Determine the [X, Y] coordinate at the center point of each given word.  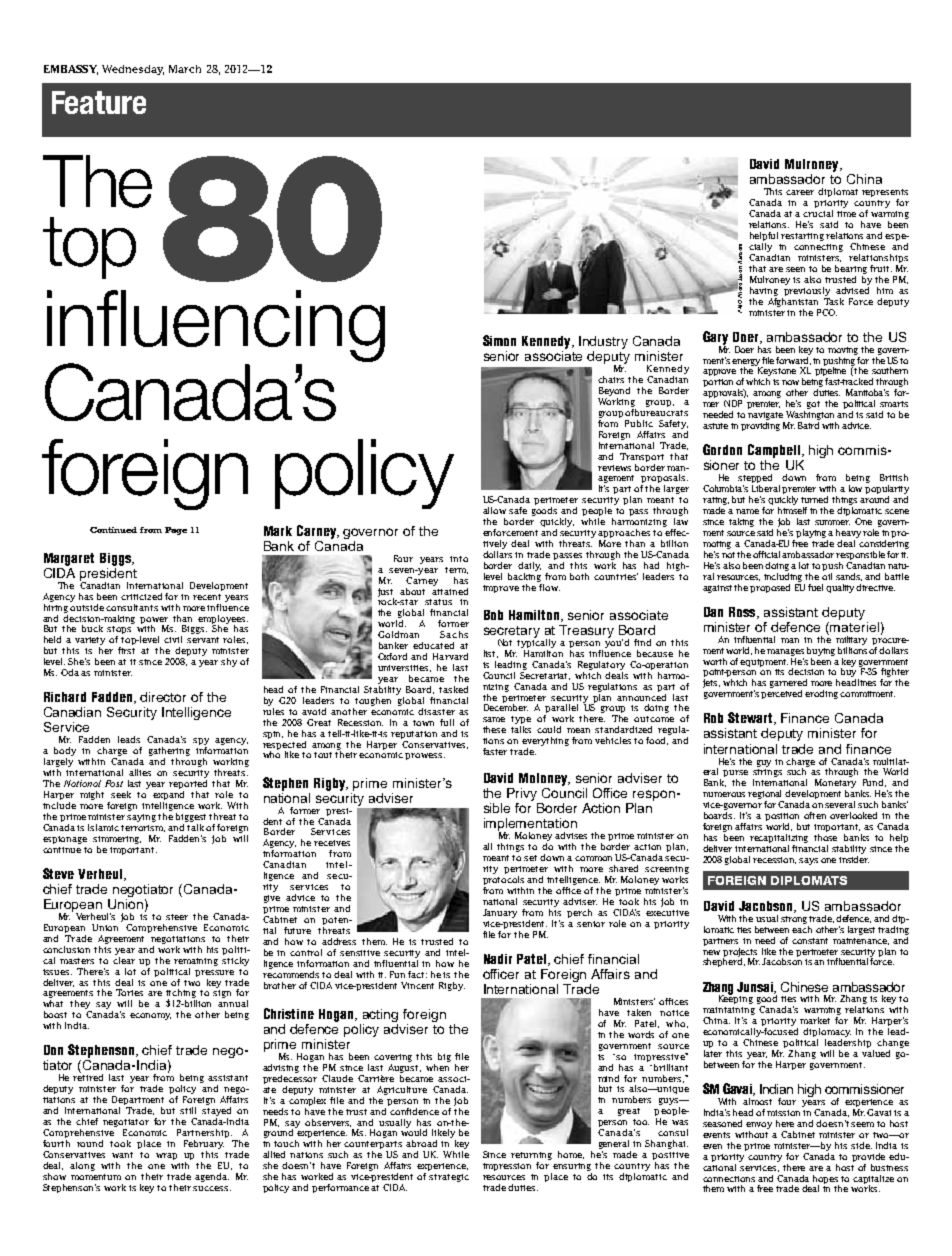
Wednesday [133, 70]
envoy [759, 1125]
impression [507, 1167]
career [800, 192]
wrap [166, 1156]
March [185, 69]
